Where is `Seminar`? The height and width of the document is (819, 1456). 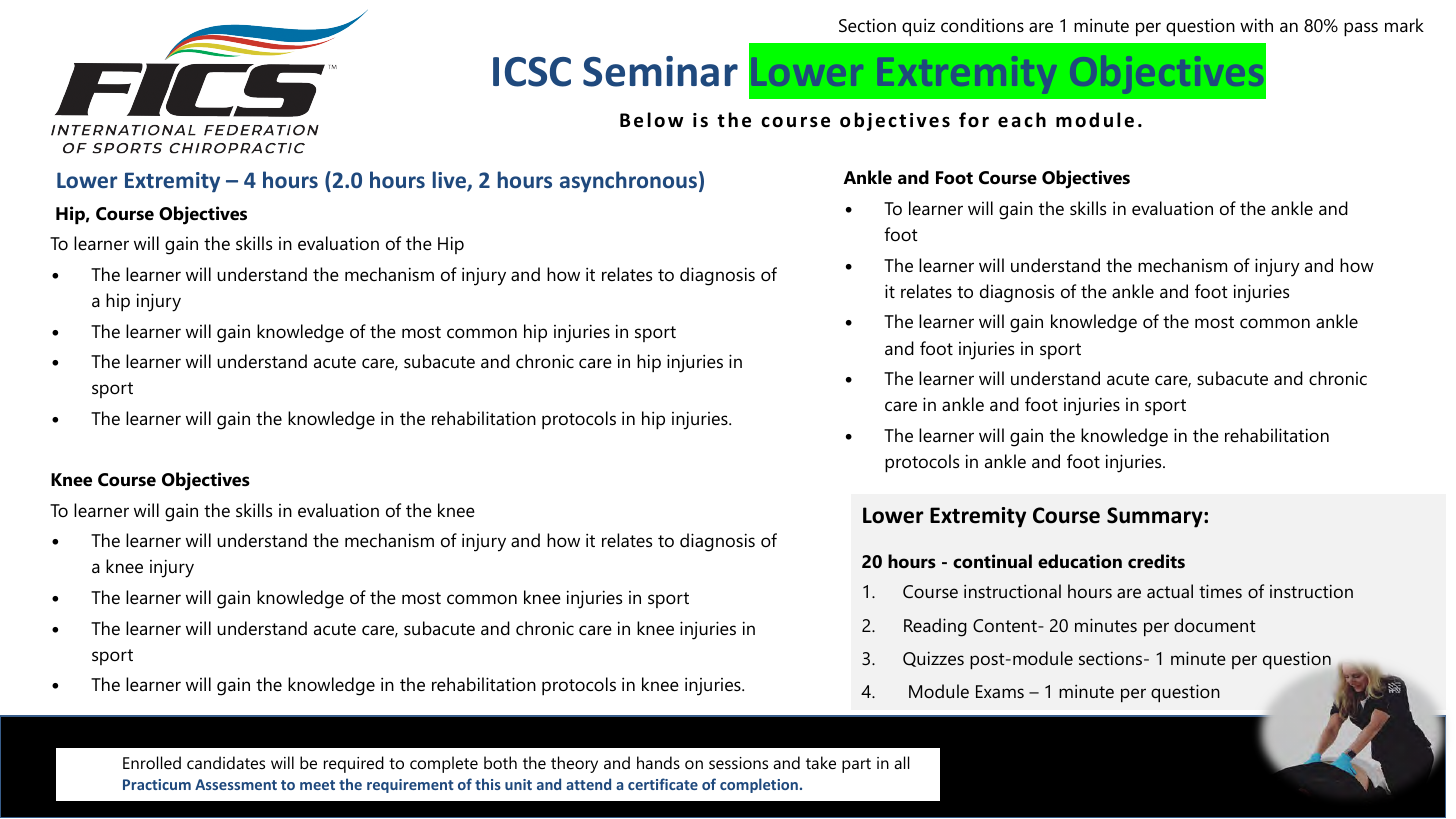 Seminar is located at coordinates (660, 71).
